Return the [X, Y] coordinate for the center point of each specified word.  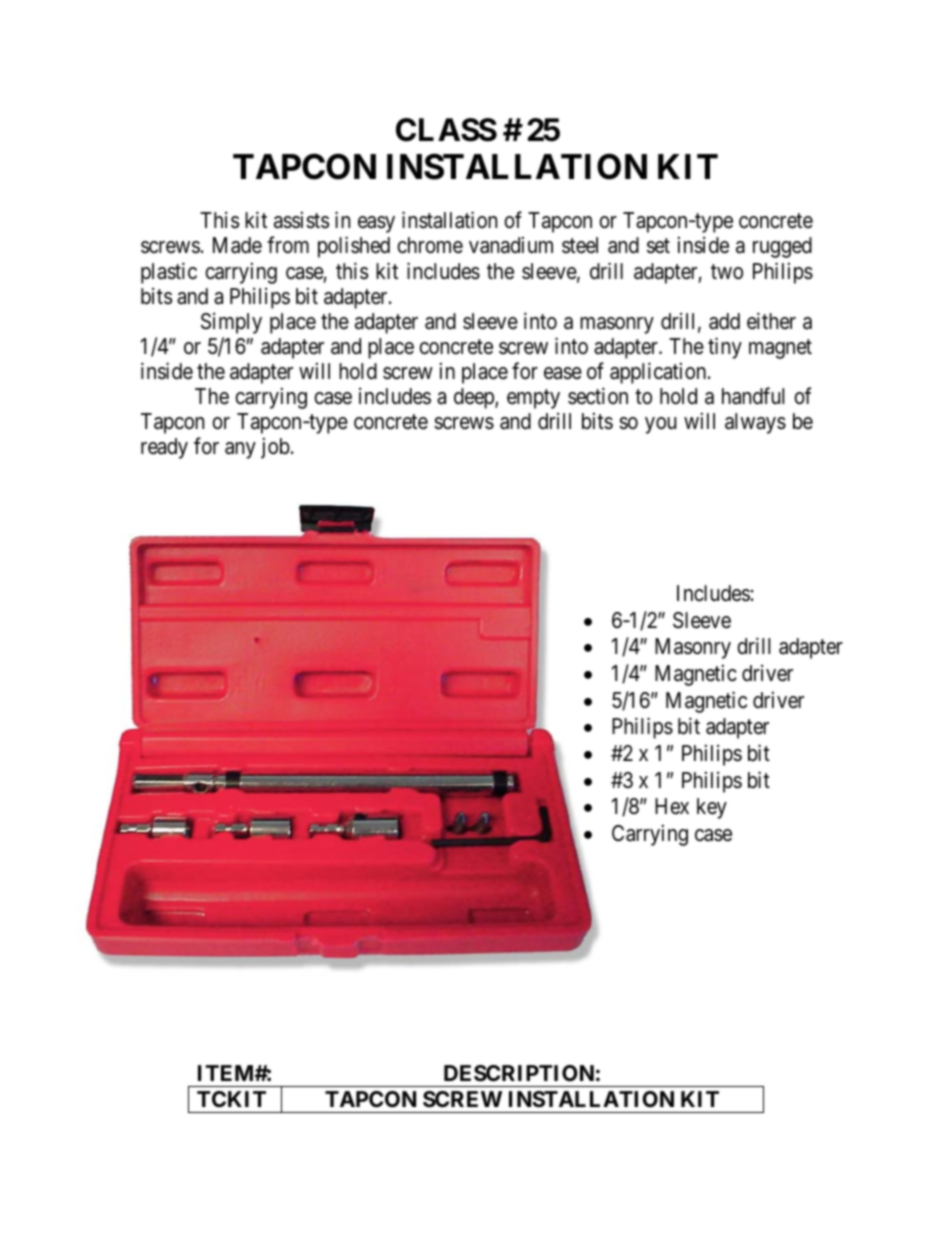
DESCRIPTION [519, 1073]
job [275, 448]
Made [237, 245]
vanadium [511, 245]
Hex [672, 806]
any [240, 450]
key [712, 808]
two [727, 272]
